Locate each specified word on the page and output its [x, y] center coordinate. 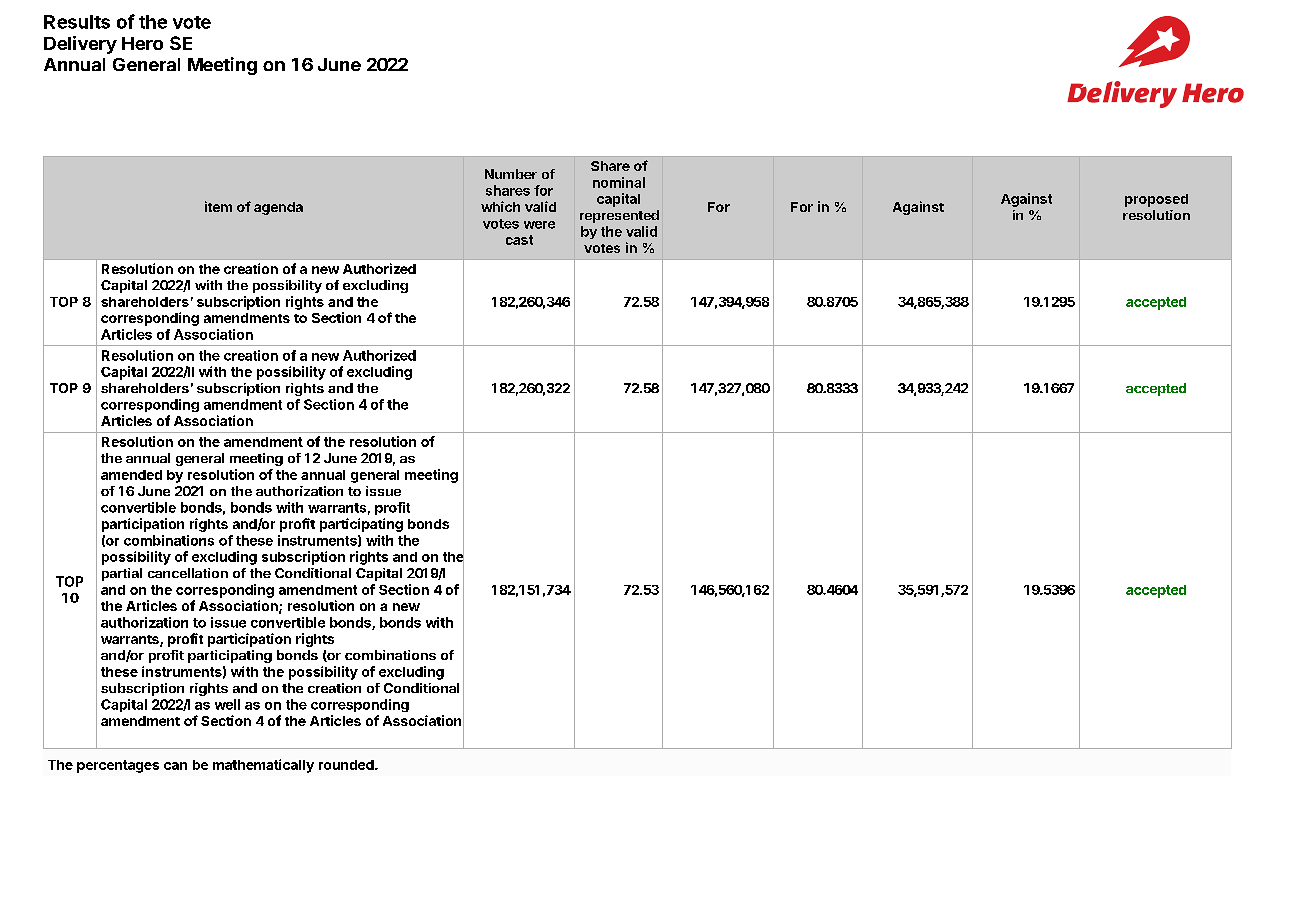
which [500, 206]
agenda [278, 208]
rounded [347, 765]
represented [619, 216]
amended [131, 475]
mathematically [263, 766]
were [539, 225]
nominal [619, 182]
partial [122, 574]
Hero [142, 43]
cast [519, 240]
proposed [1156, 200]
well [227, 704]
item [218, 206]
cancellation [188, 573]
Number [511, 174]
